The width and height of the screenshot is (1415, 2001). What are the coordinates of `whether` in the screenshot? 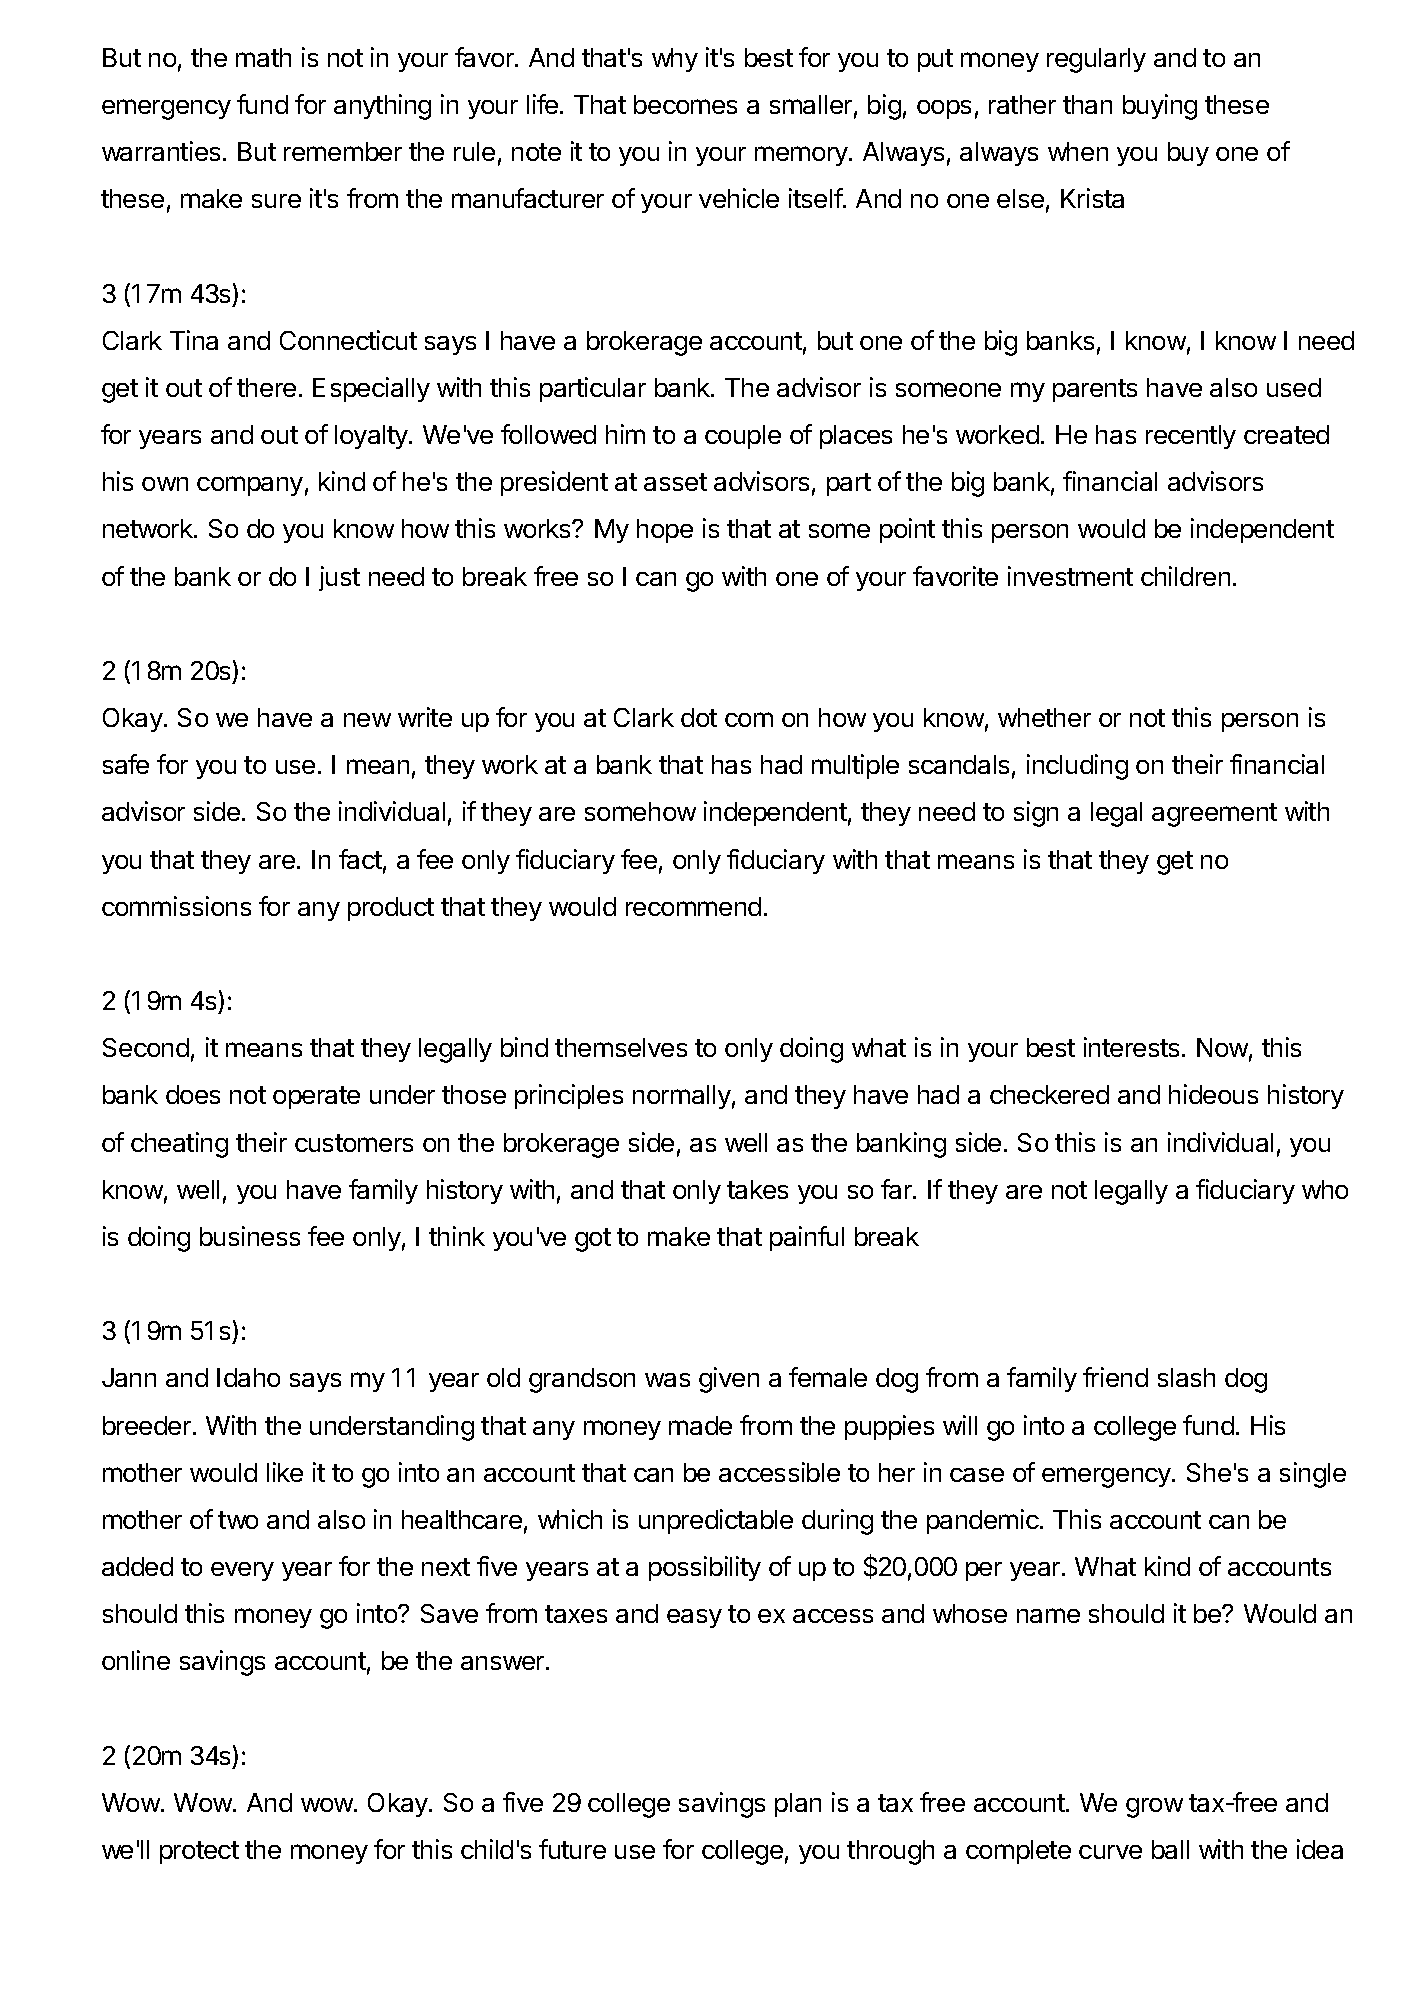 It's located at (1044, 717).
